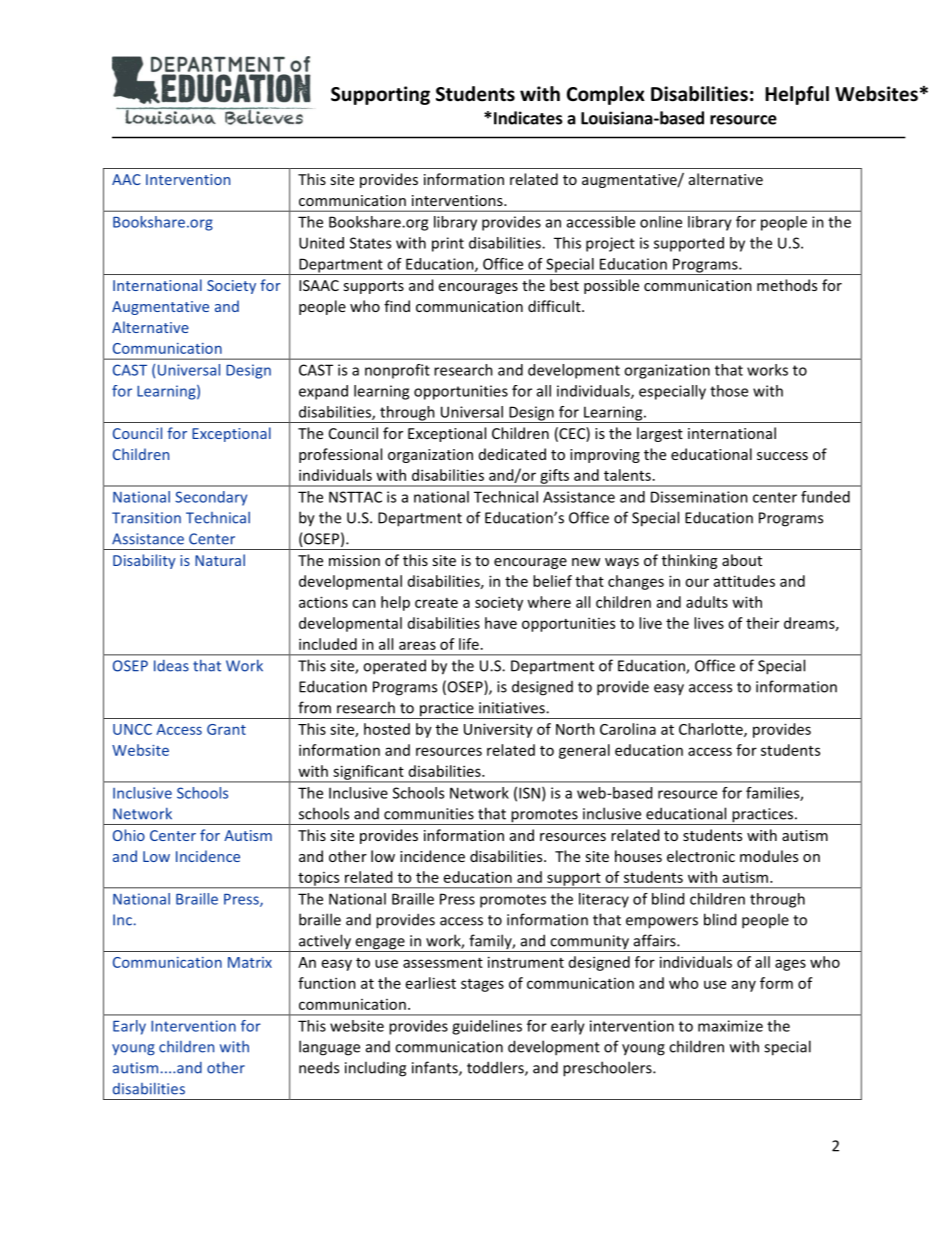 The height and width of the screenshot is (1233, 952). I want to click on Grant, so click(226, 729).
